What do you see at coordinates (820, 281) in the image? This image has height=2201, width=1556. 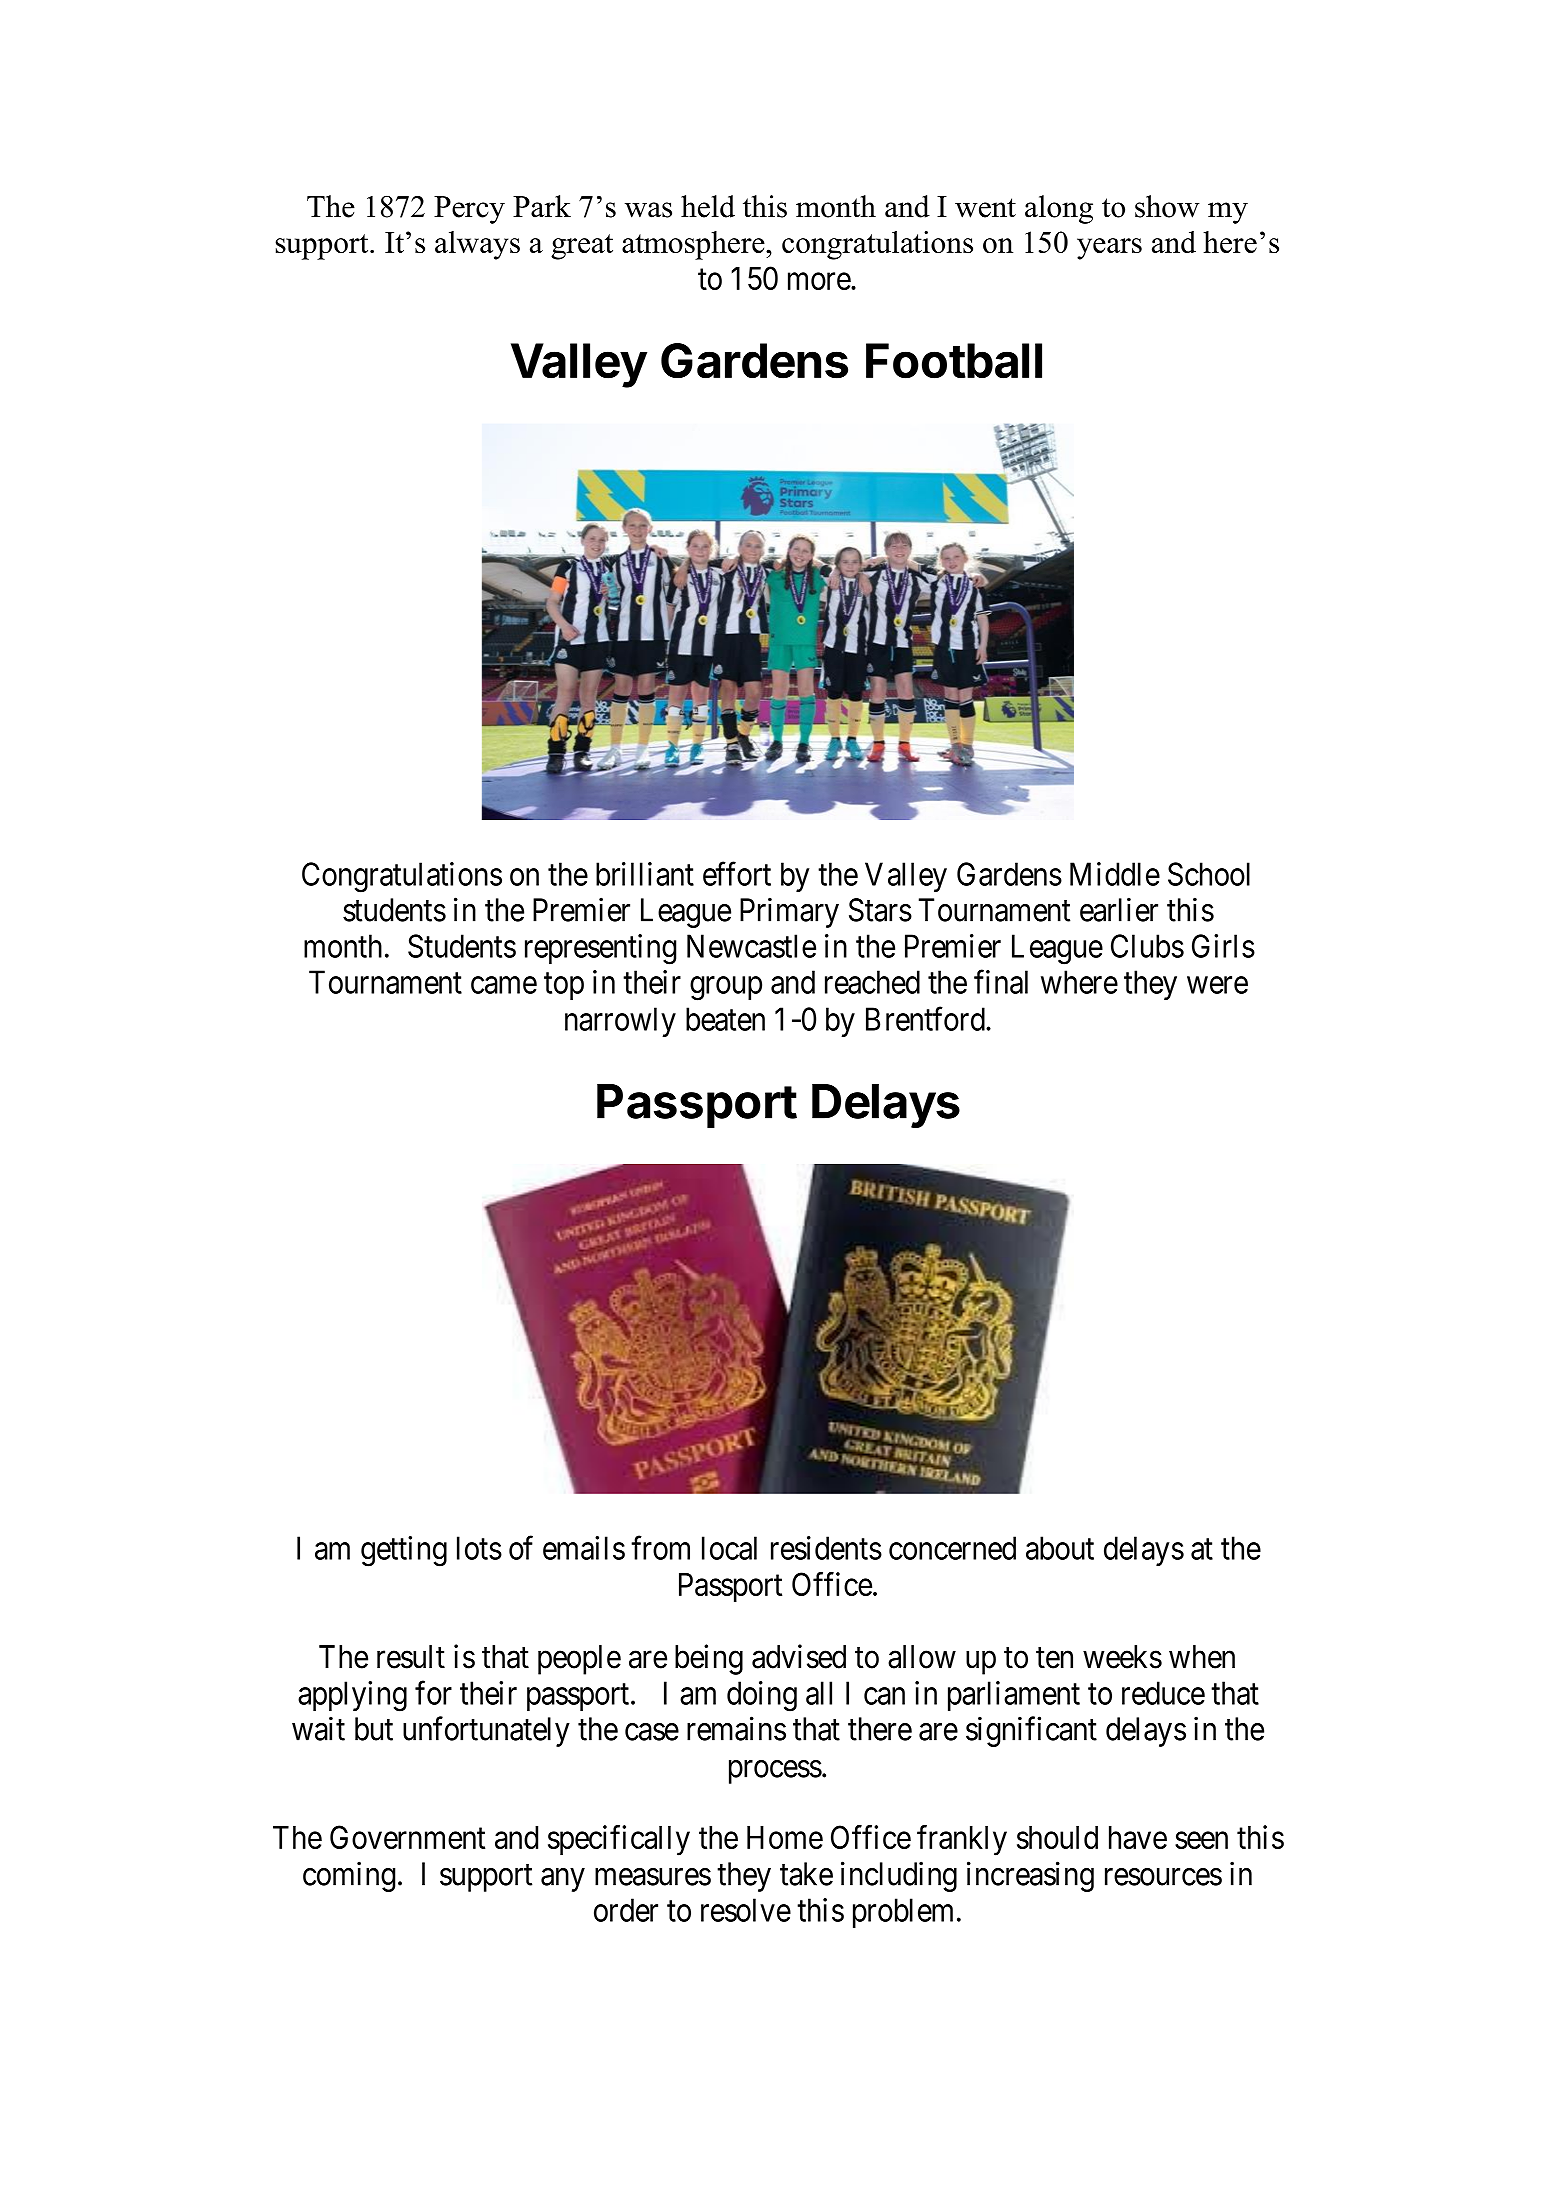 I see `more` at bounding box center [820, 281].
